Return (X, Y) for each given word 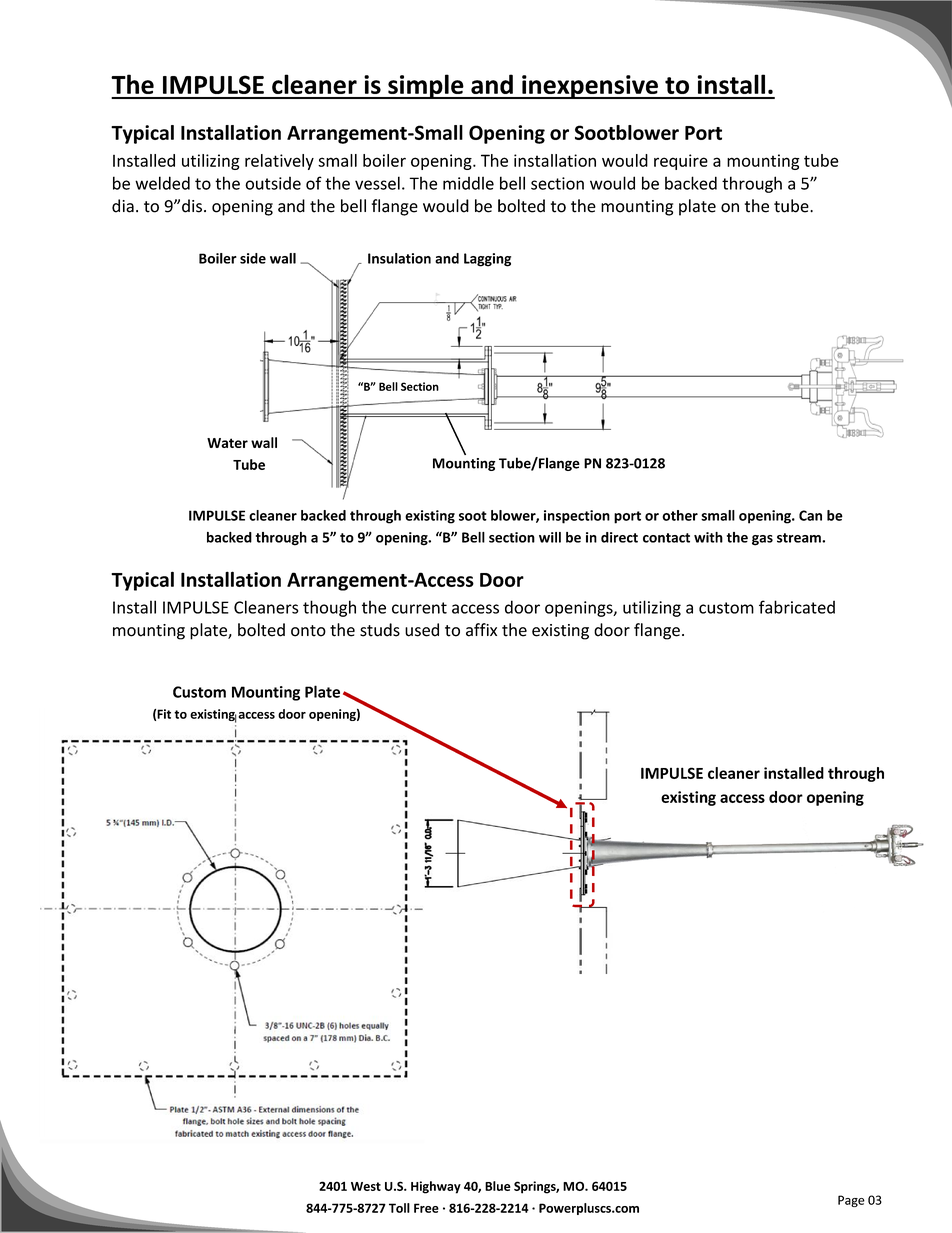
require (681, 162)
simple (426, 86)
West (366, 1186)
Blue (498, 1186)
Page (851, 1201)
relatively (279, 162)
